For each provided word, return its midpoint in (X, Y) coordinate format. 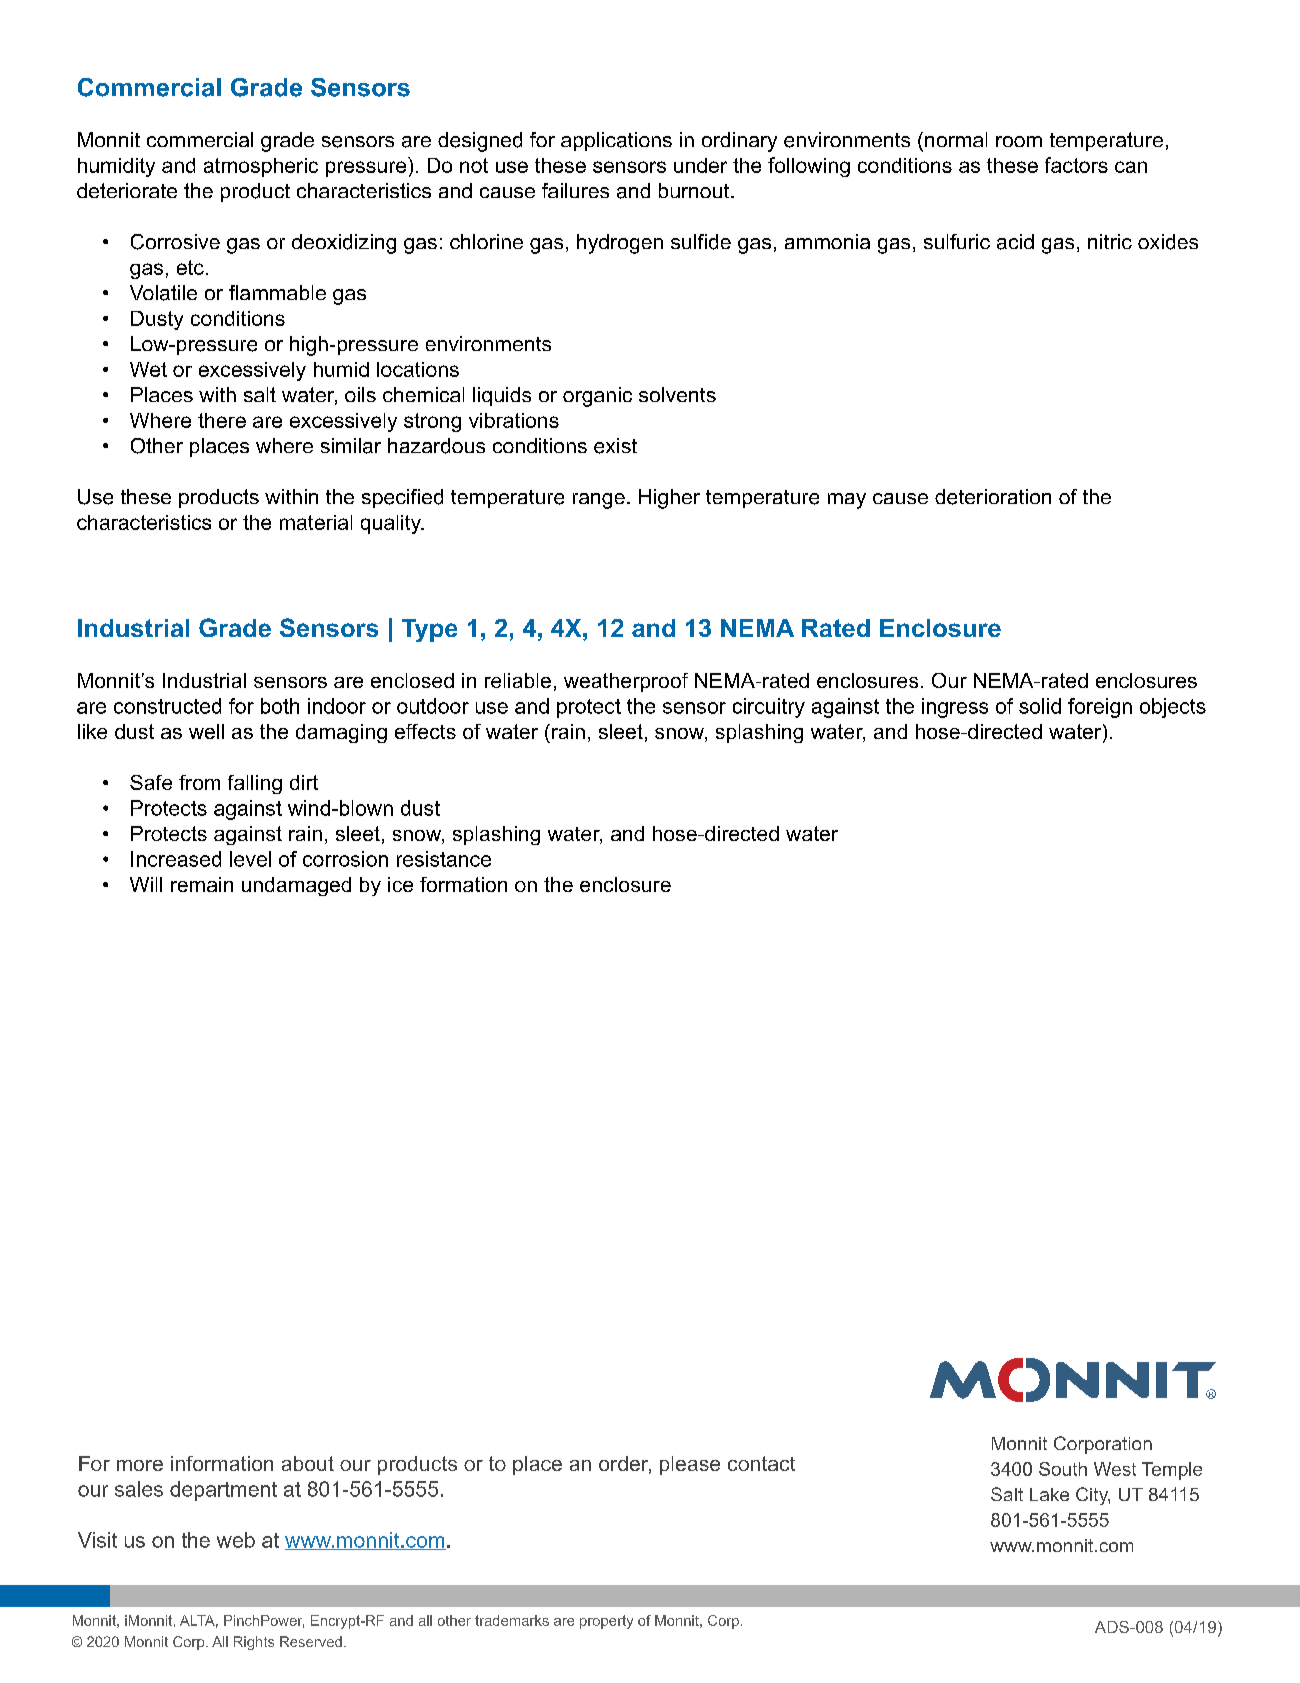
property (606, 1622)
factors (1076, 165)
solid (1040, 706)
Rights (254, 1643)
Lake (1049, 1494)
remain (202, 884)
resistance (444, 859)
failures (575, 190)
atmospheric (261, 167)
